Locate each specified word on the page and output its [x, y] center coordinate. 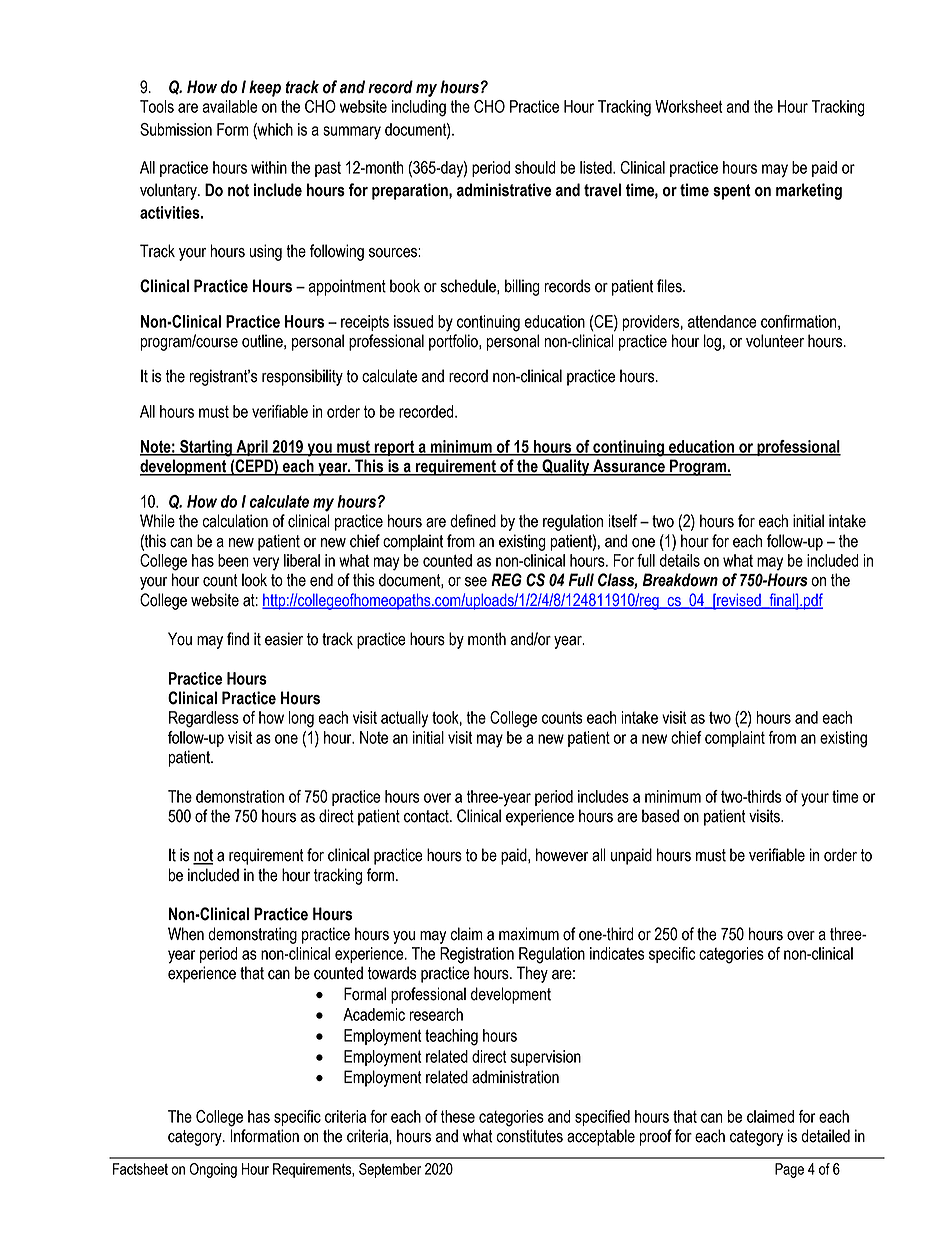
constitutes [529, 1136]
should [535, 167]
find [238, 639]
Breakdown [680, 580]
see [476, 582]
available [230, 106]
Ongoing [213, 1170]
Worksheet [689, 106]
